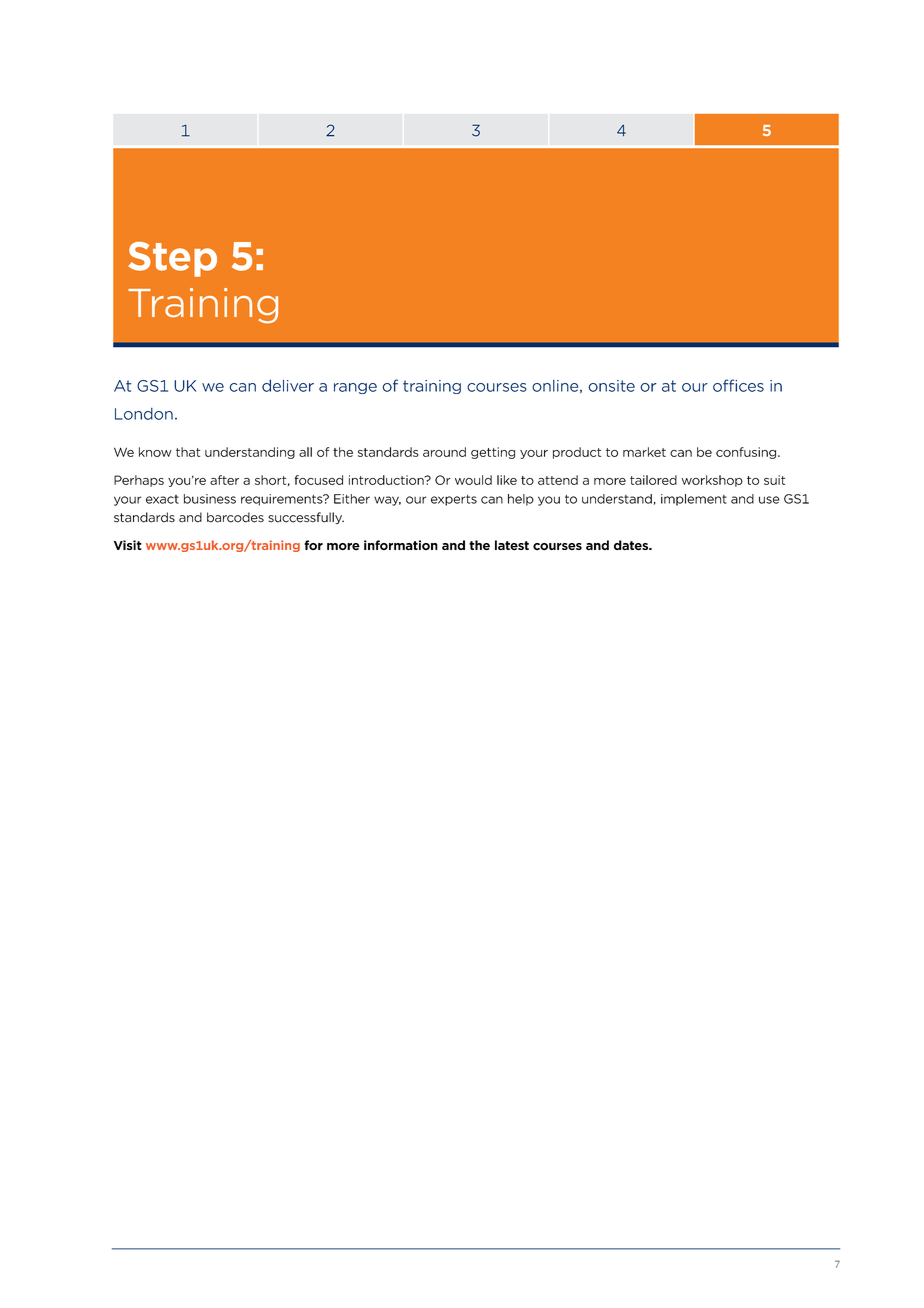 The height and width of the document is (1308, 924). Describe the element at coordinates (172, 259) in the document. I see `Step` at that location.
